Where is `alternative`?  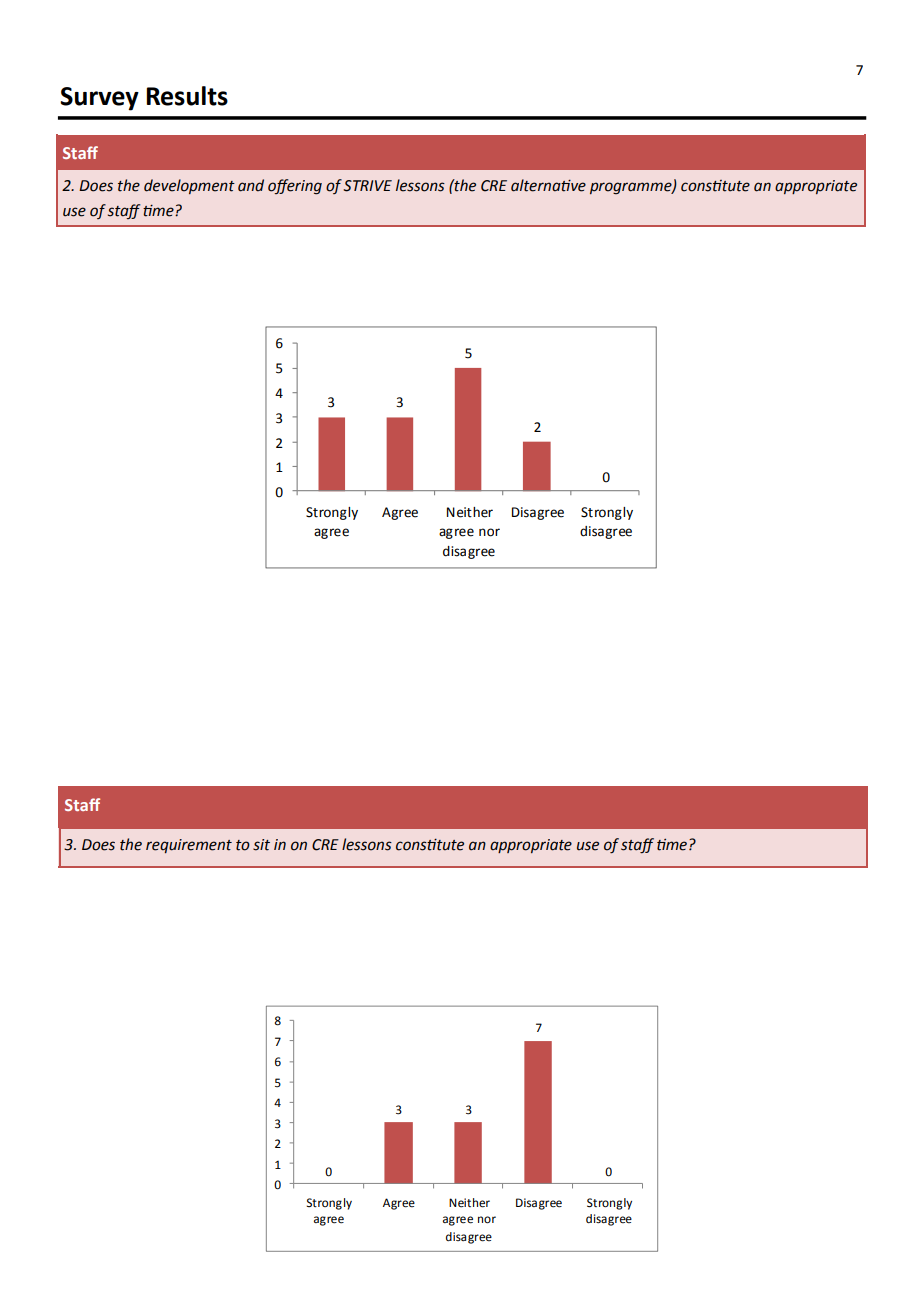 alternative is located at coordinates (548, 185).
